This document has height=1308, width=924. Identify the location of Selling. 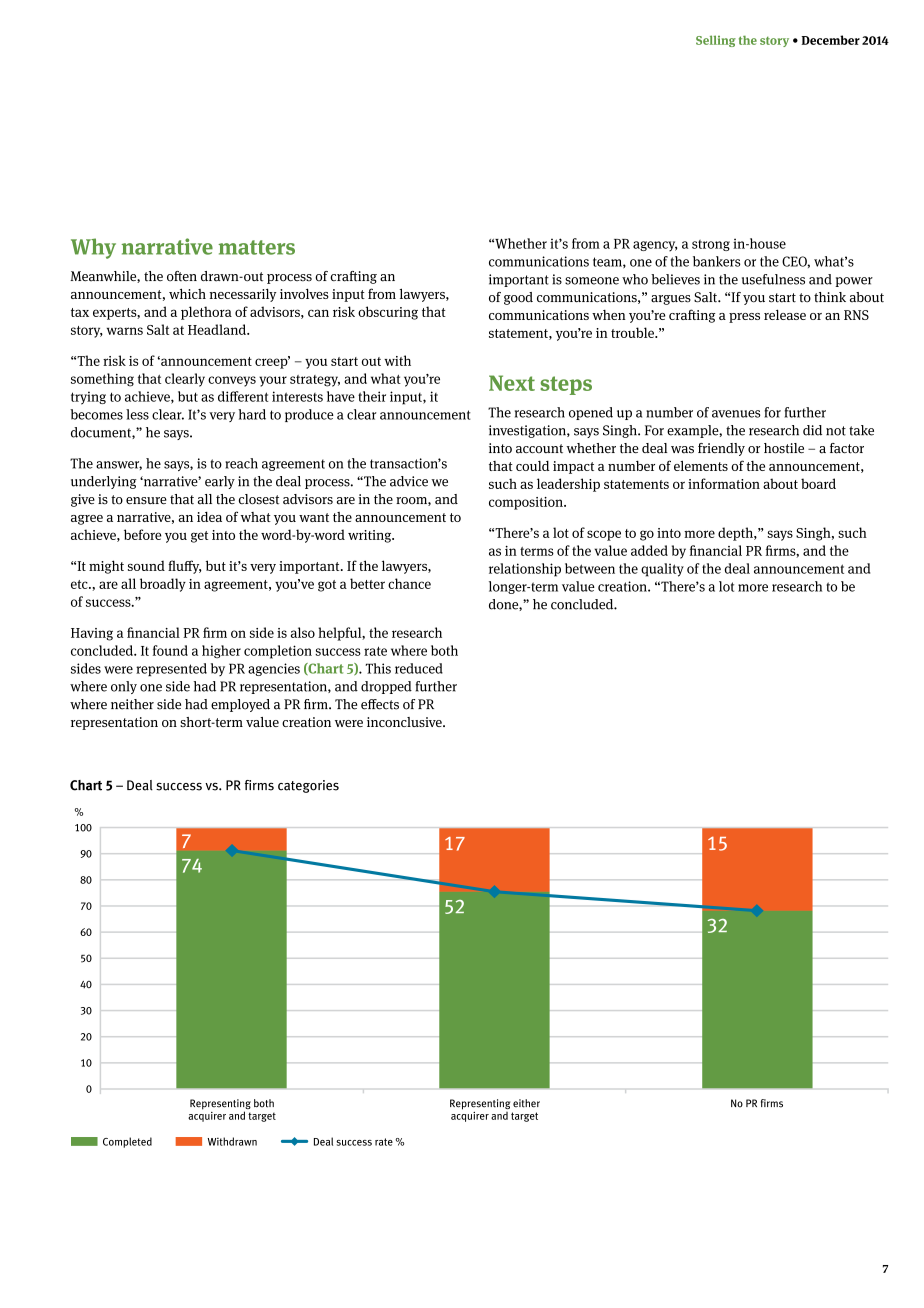
(716, 41).
